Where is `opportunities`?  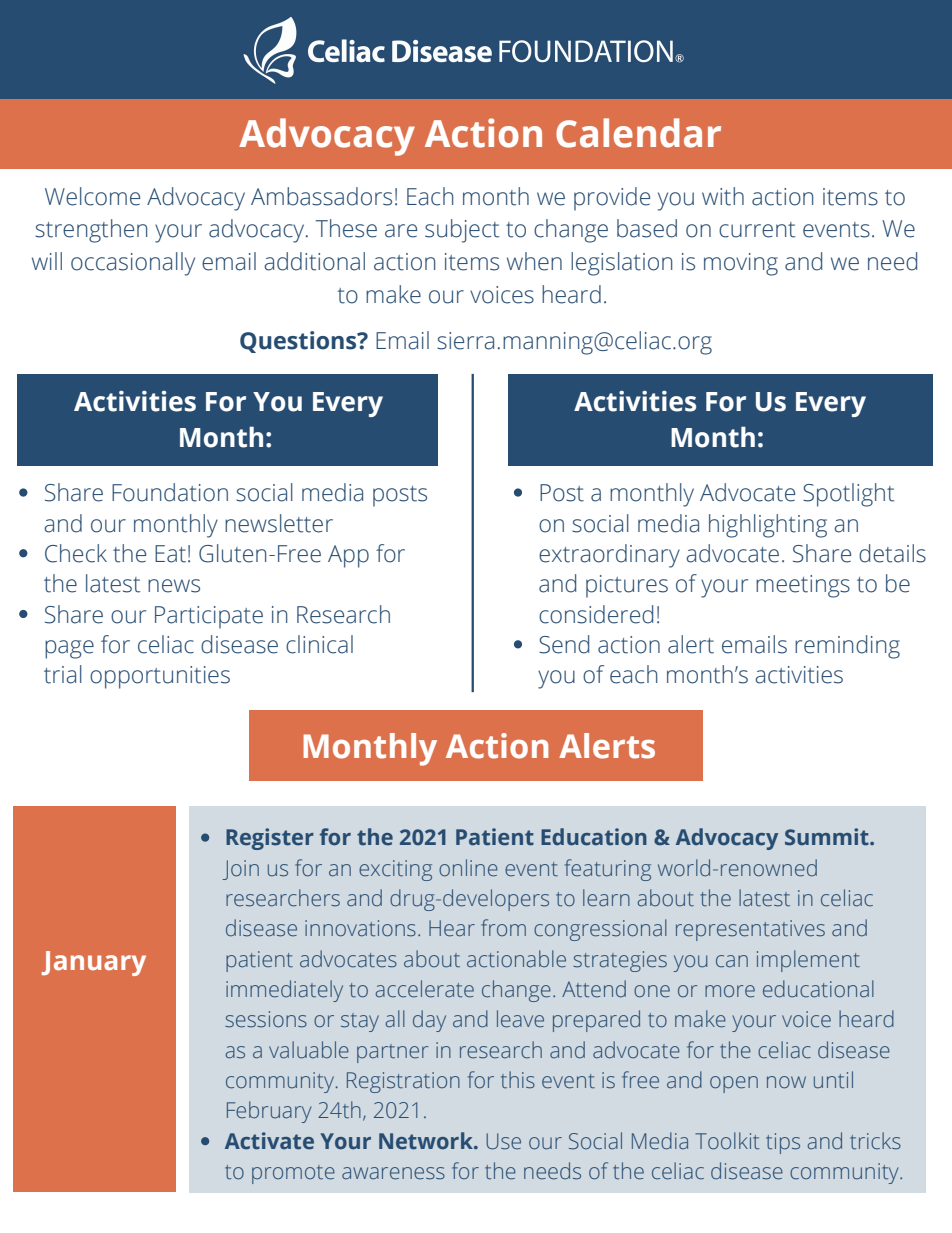 opportunities is located at coordinates (160, 677).
